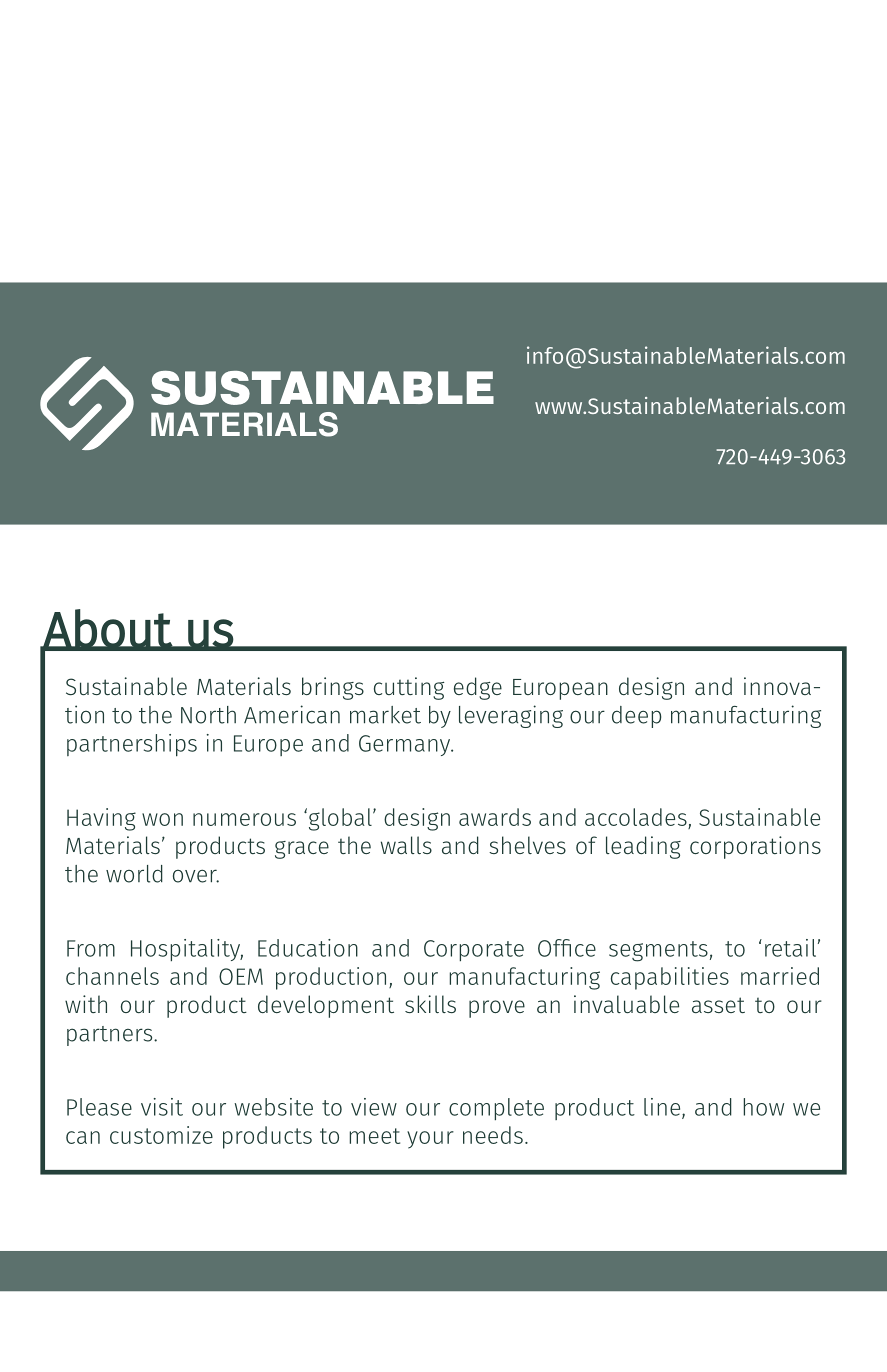 This page has width=887, height=1372. I want to click on North, so click(208, 715).
